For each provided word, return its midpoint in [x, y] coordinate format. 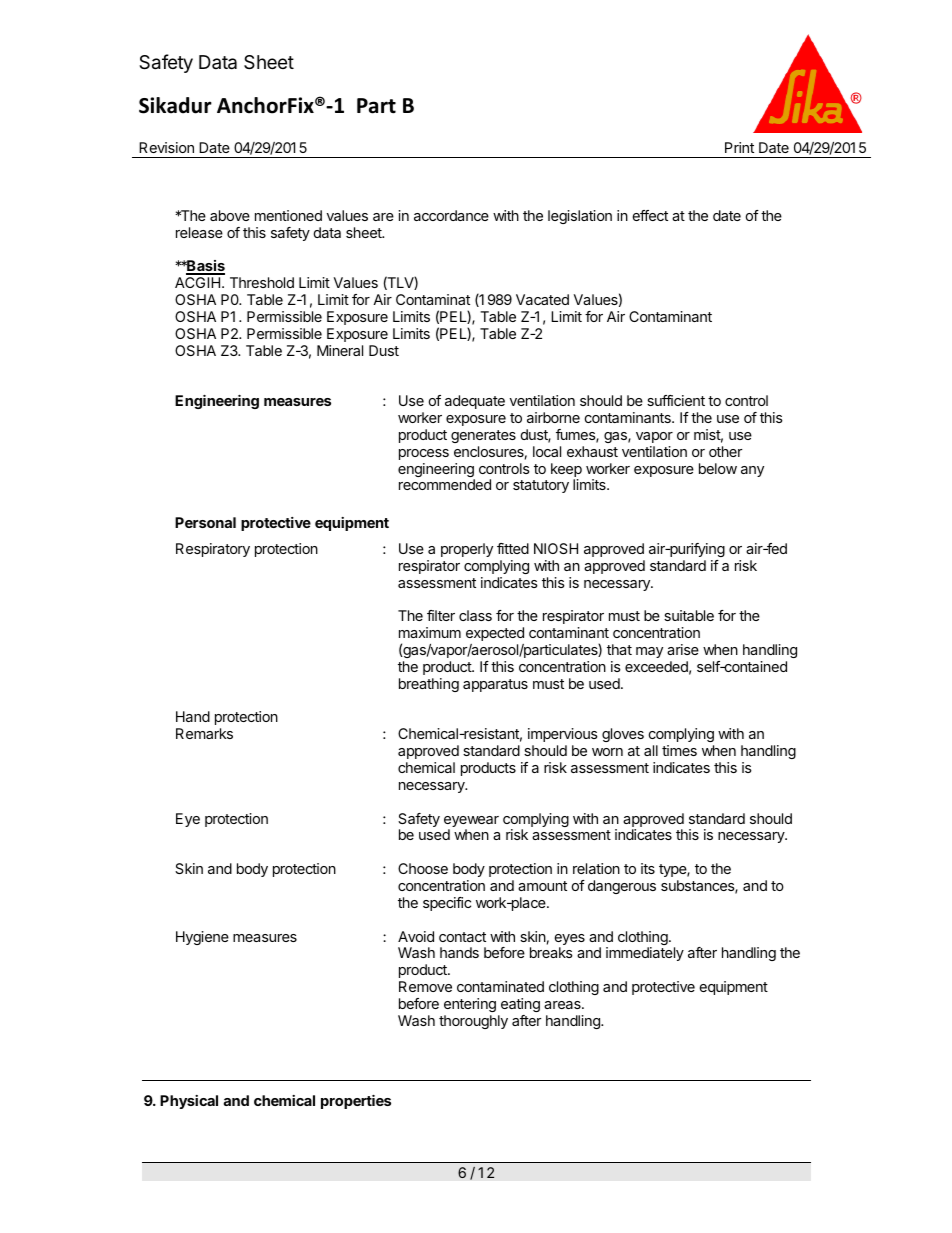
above [230, 215]
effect [650, 215]
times [679, 750]
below [718, 468]
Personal [205, 522]
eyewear [471, 823]
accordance [451, 215]
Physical [189, 1102]
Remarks [204, 733]
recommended [445, 484]
